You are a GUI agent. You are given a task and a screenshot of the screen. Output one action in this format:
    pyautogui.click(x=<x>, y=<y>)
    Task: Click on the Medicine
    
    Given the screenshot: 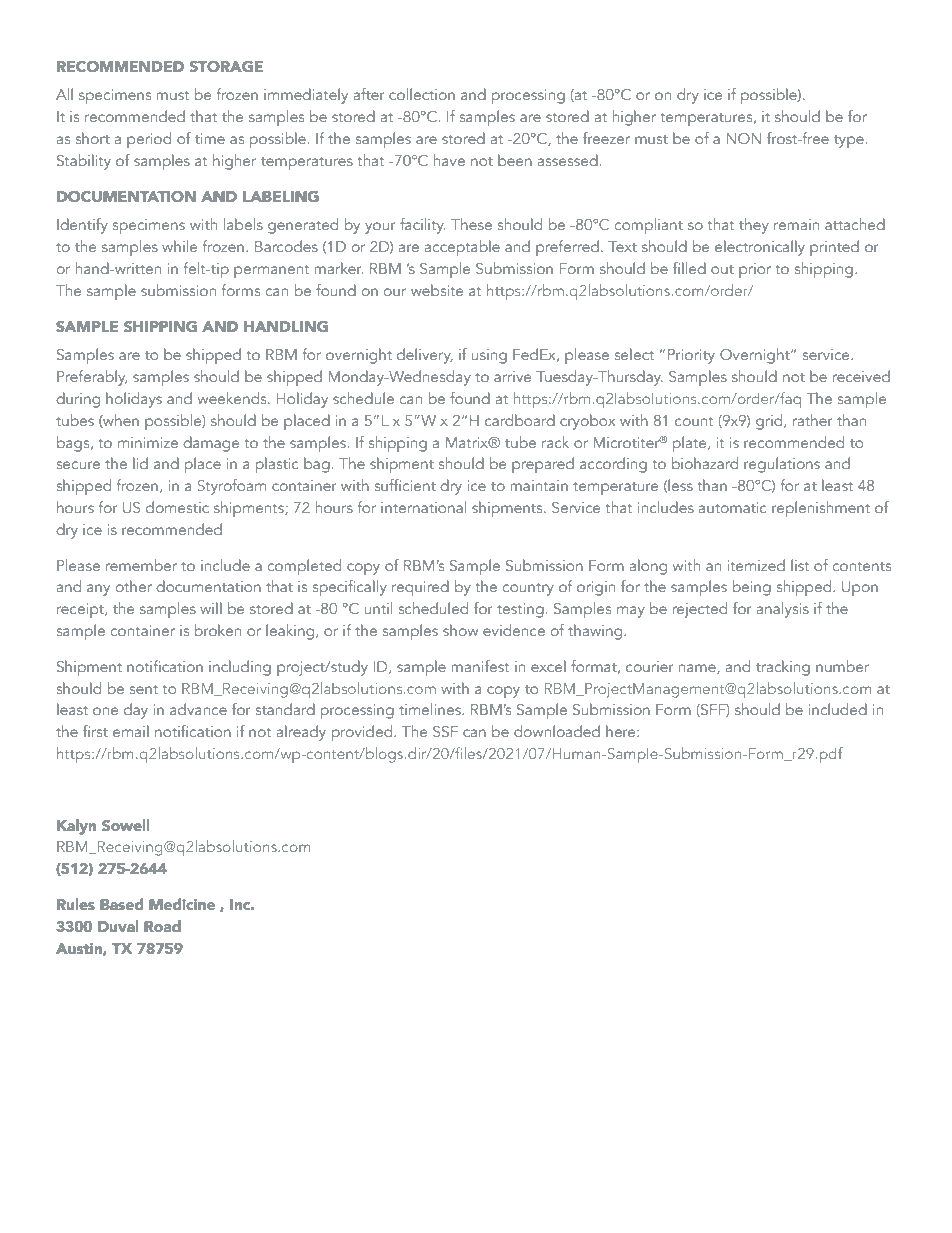 What is the action you would take?
    pyautogui.click(x=182, y=904)
